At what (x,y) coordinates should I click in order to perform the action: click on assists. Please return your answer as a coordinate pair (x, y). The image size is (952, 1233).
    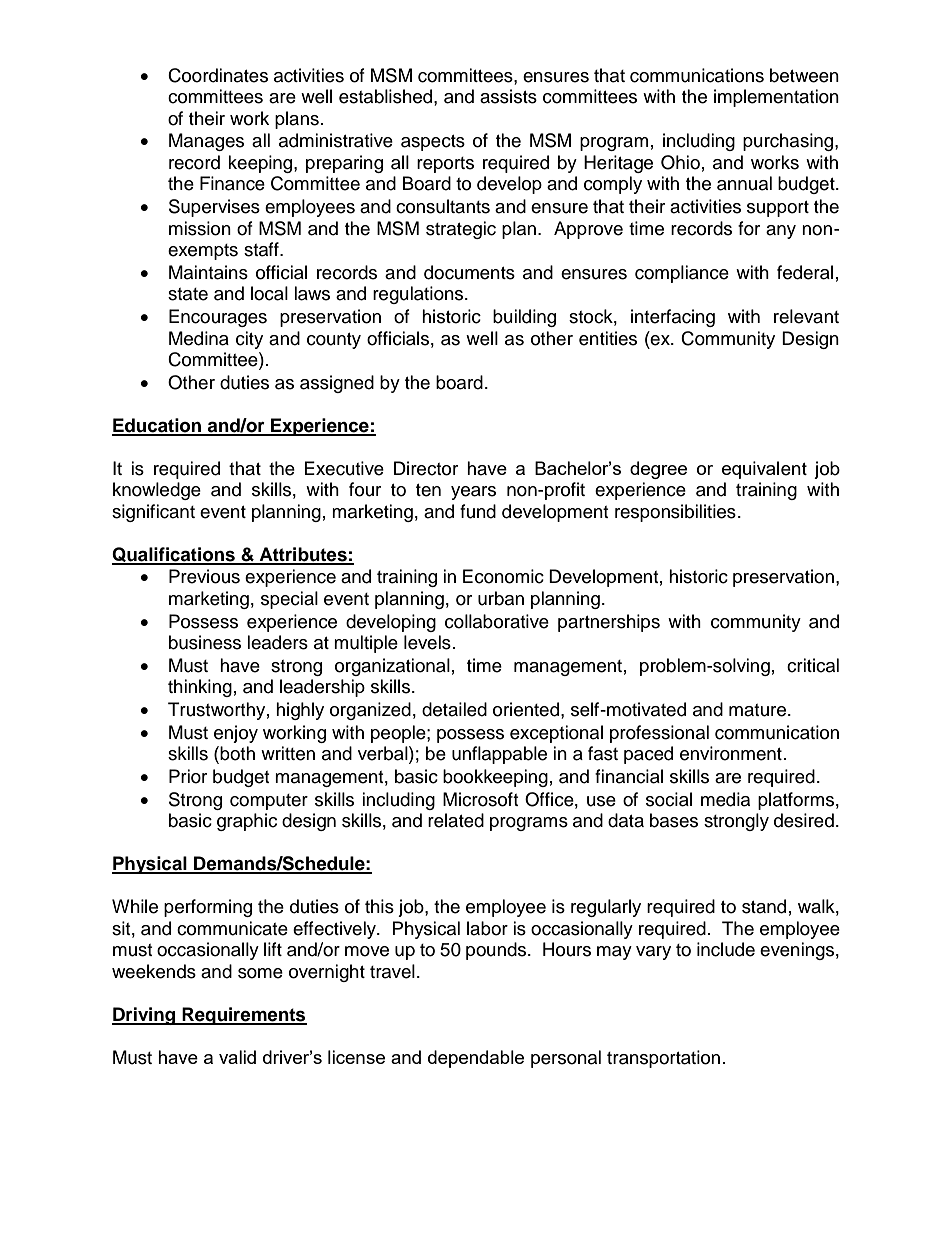
    Looking at the image, I should click on (508, 96).
